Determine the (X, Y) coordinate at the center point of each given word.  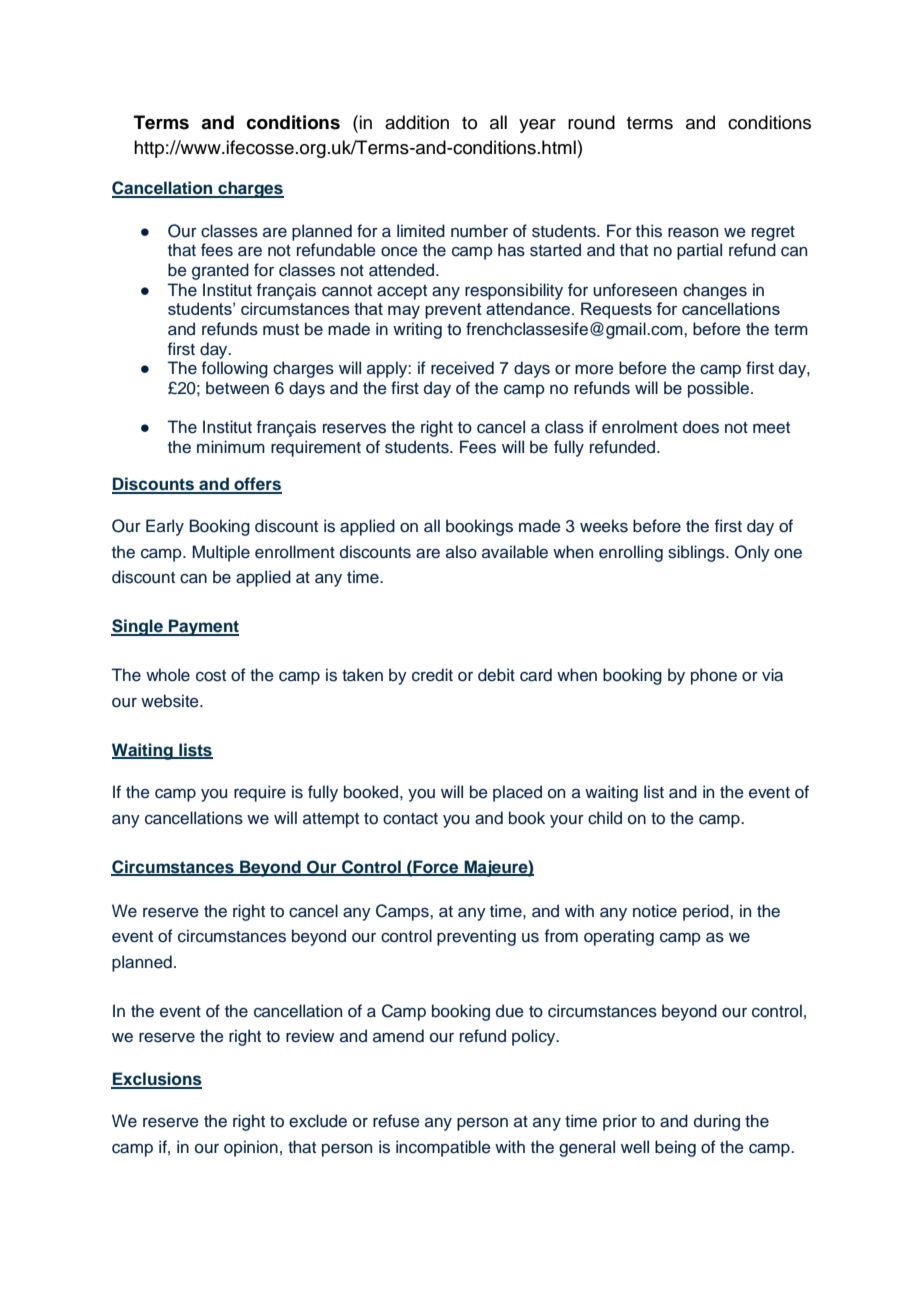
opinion (251, 1148)
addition (417, 122)
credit (432, 675)
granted (220, 271)
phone (714, 676)
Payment (203, 627)
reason (693, 233)
